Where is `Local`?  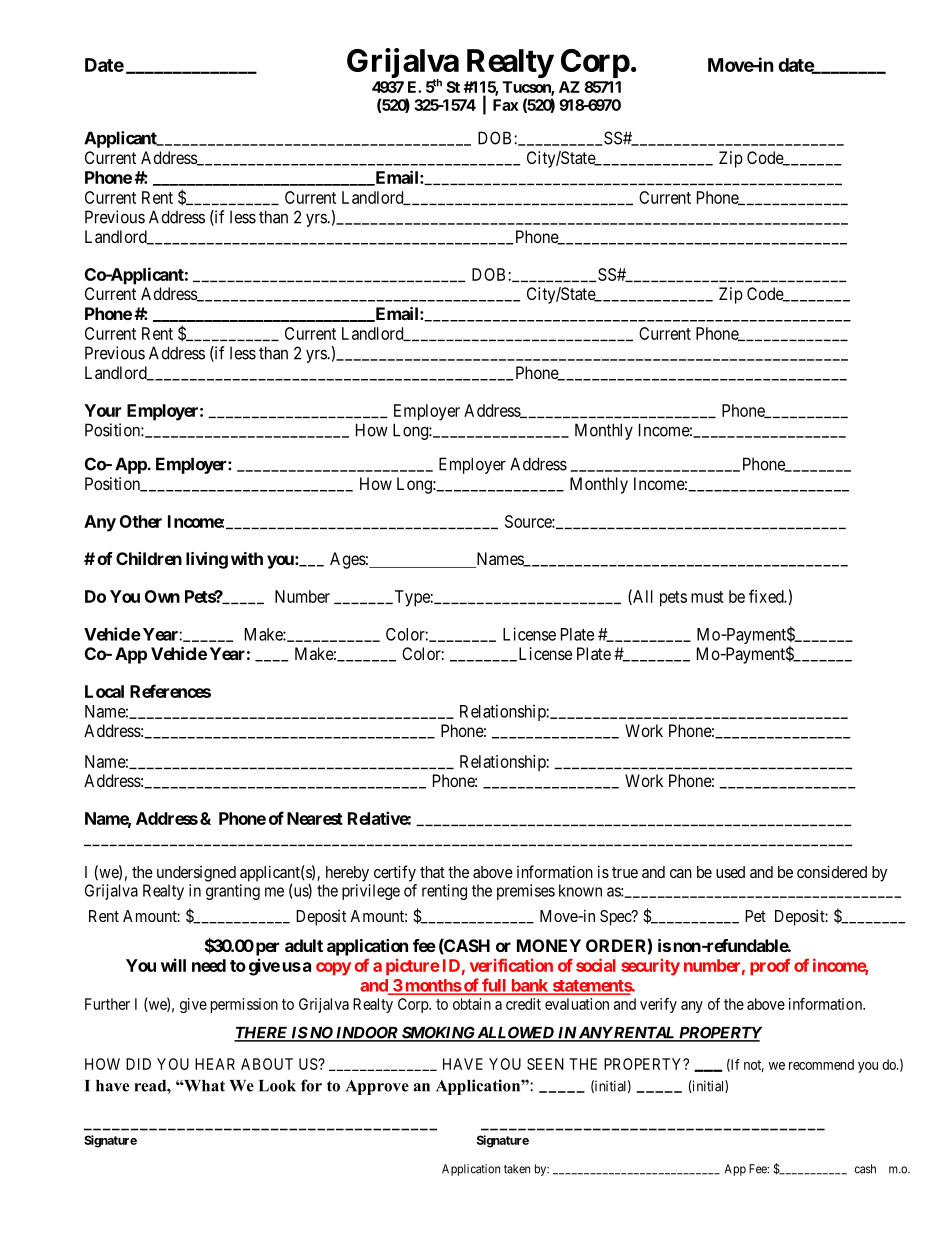
Local is located at coordinates (104, 691).
